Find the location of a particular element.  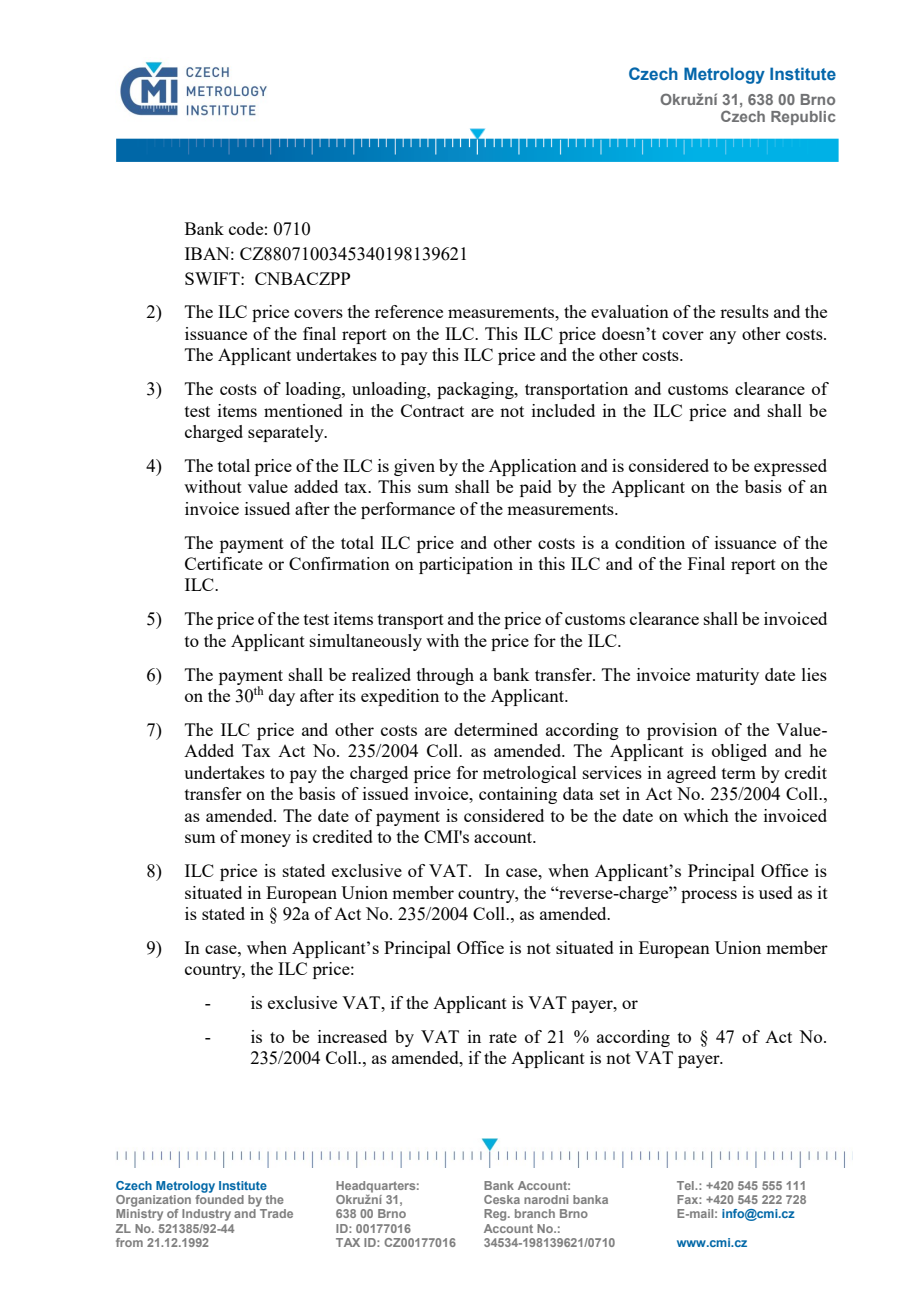

through is located at coordinates (445, 676).
